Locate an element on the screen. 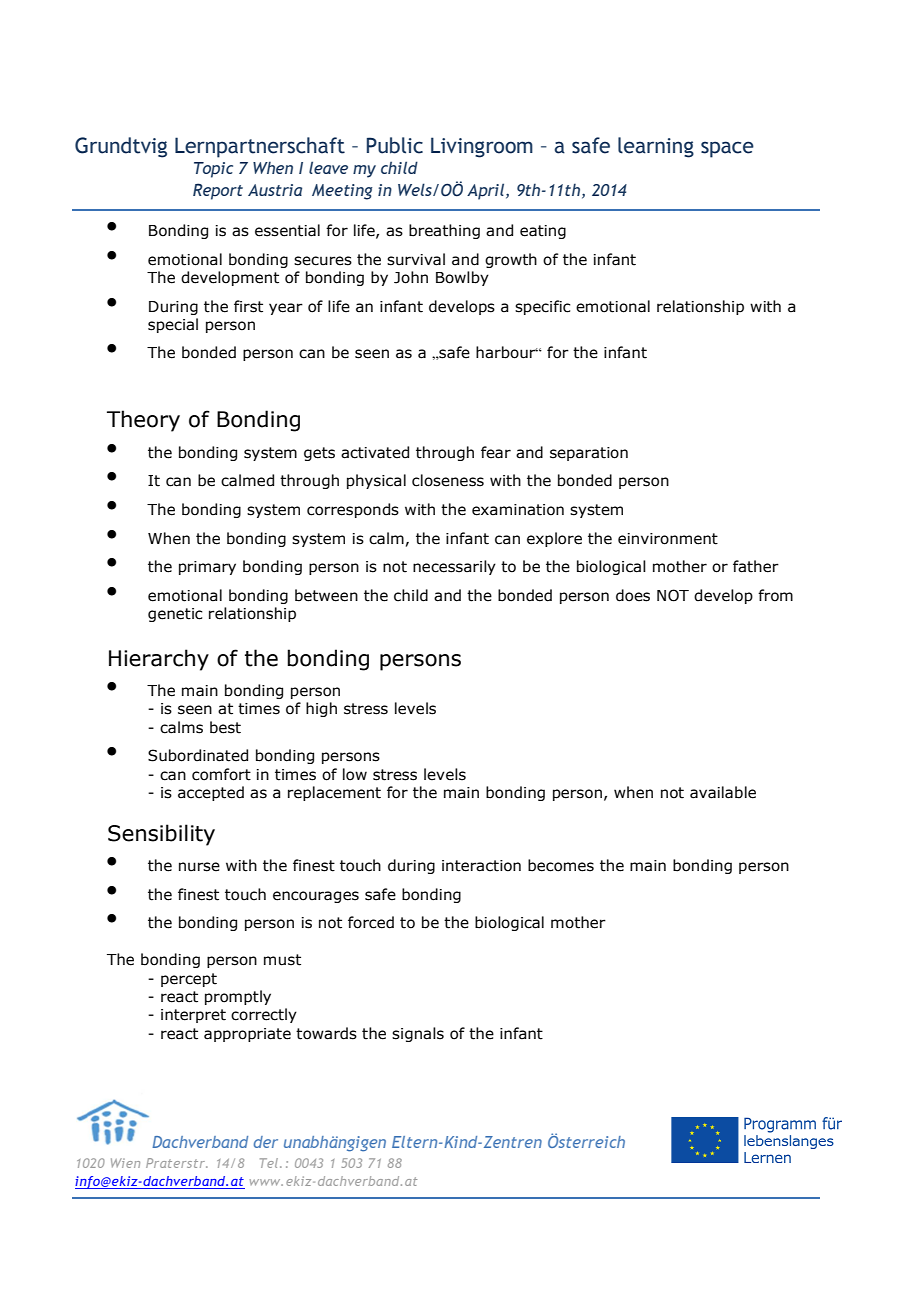  April is located at coordinates (487, 191).
